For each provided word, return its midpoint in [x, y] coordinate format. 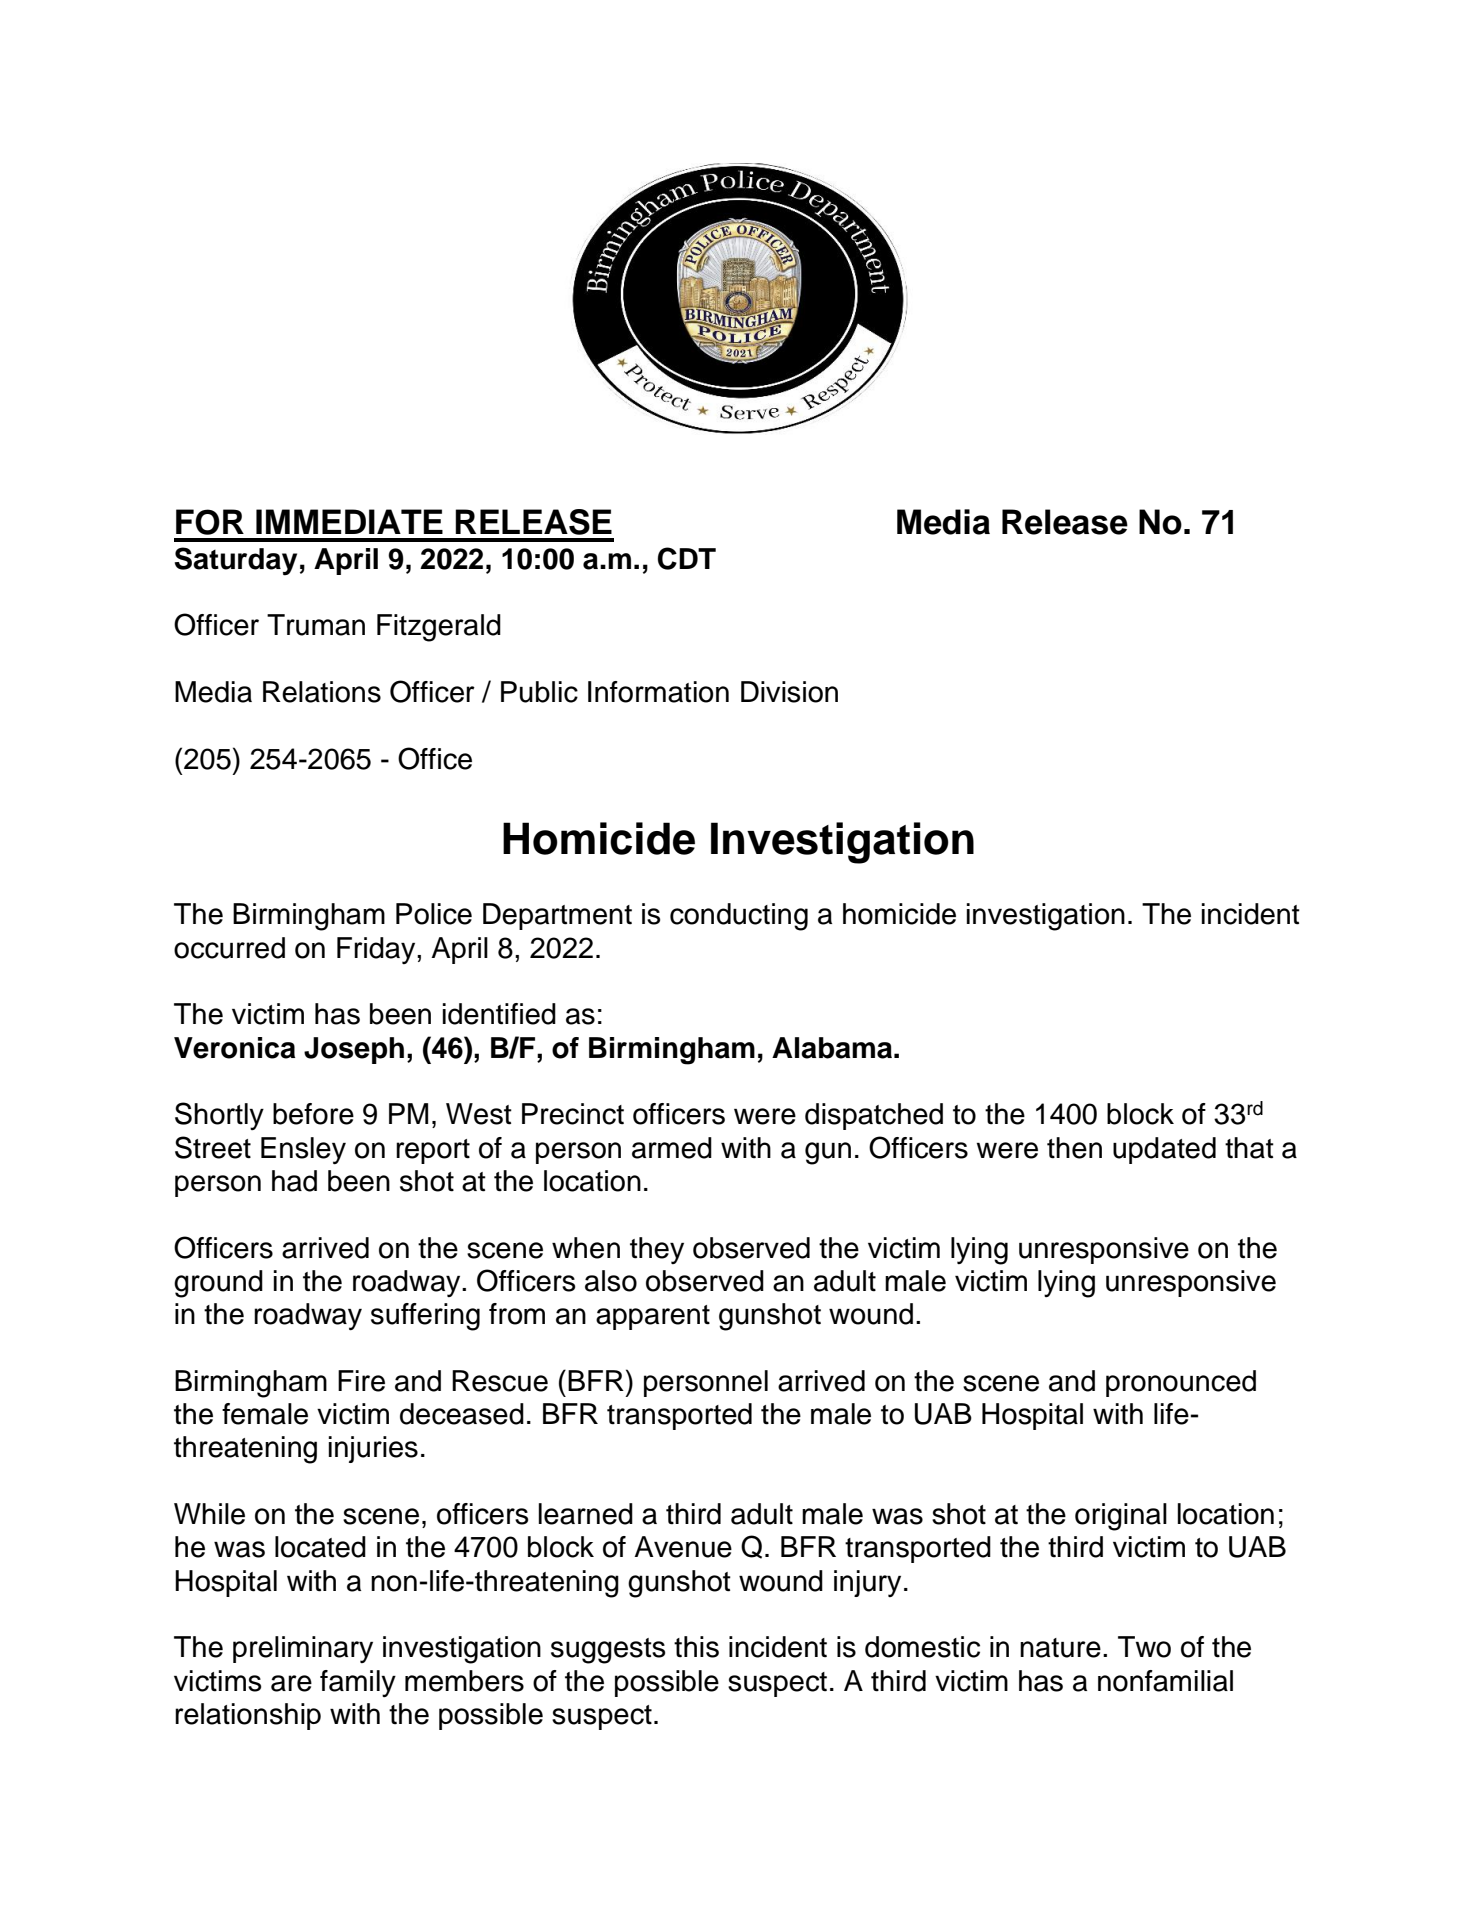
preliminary [303, 1649]
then [1074, 1148]
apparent [653, 1317]
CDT [687, 558]
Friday [377, 950]
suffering [425, 1317]
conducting [739, 917]
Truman [316, 625]
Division [789, 692]
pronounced [1181, 1383]
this [696, 1647]
